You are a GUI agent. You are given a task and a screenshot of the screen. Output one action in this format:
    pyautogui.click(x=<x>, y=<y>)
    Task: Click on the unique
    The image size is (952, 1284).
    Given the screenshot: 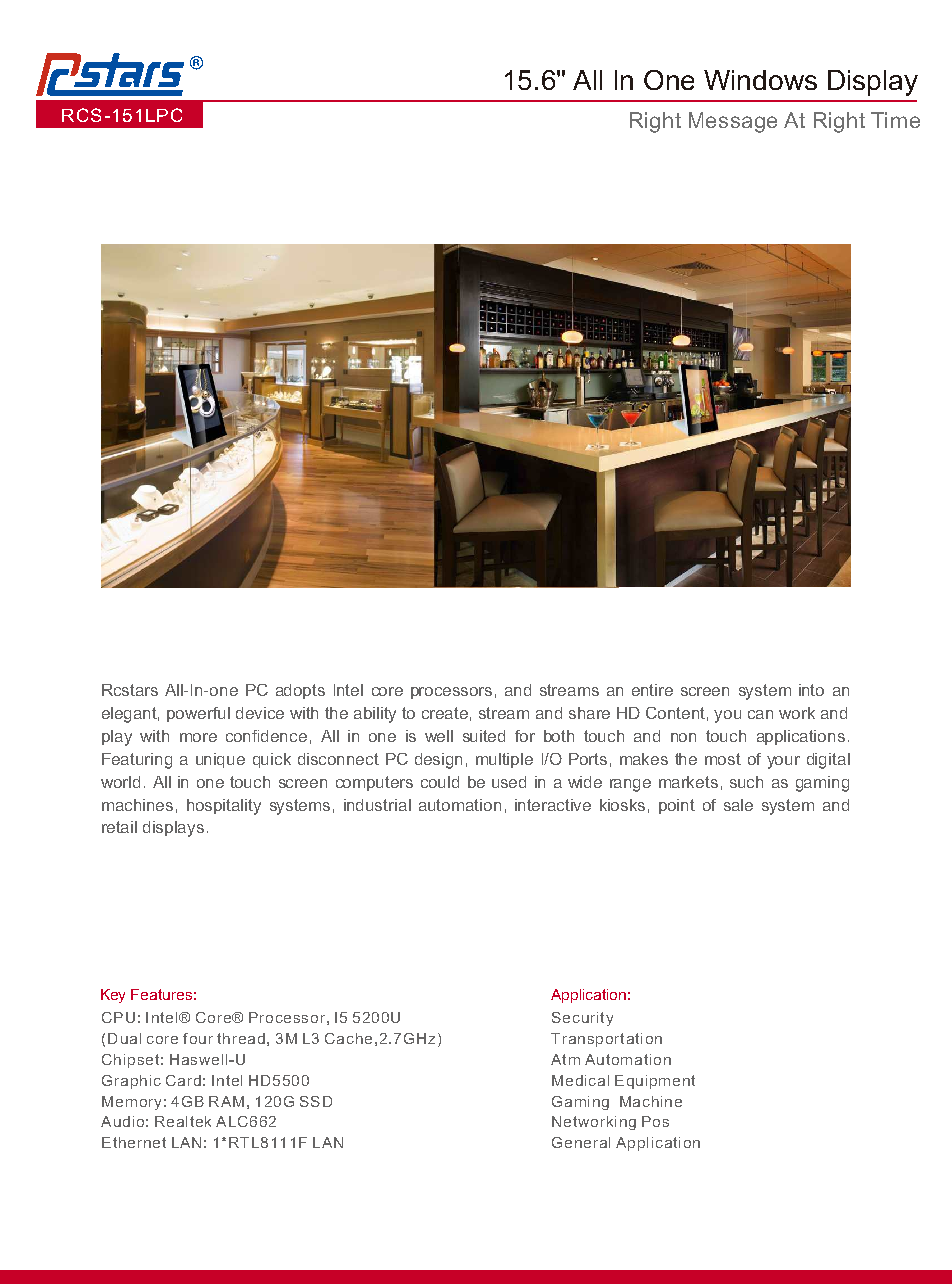 What is the action you would take?
    pyautogui.click(x=220, y=760)
